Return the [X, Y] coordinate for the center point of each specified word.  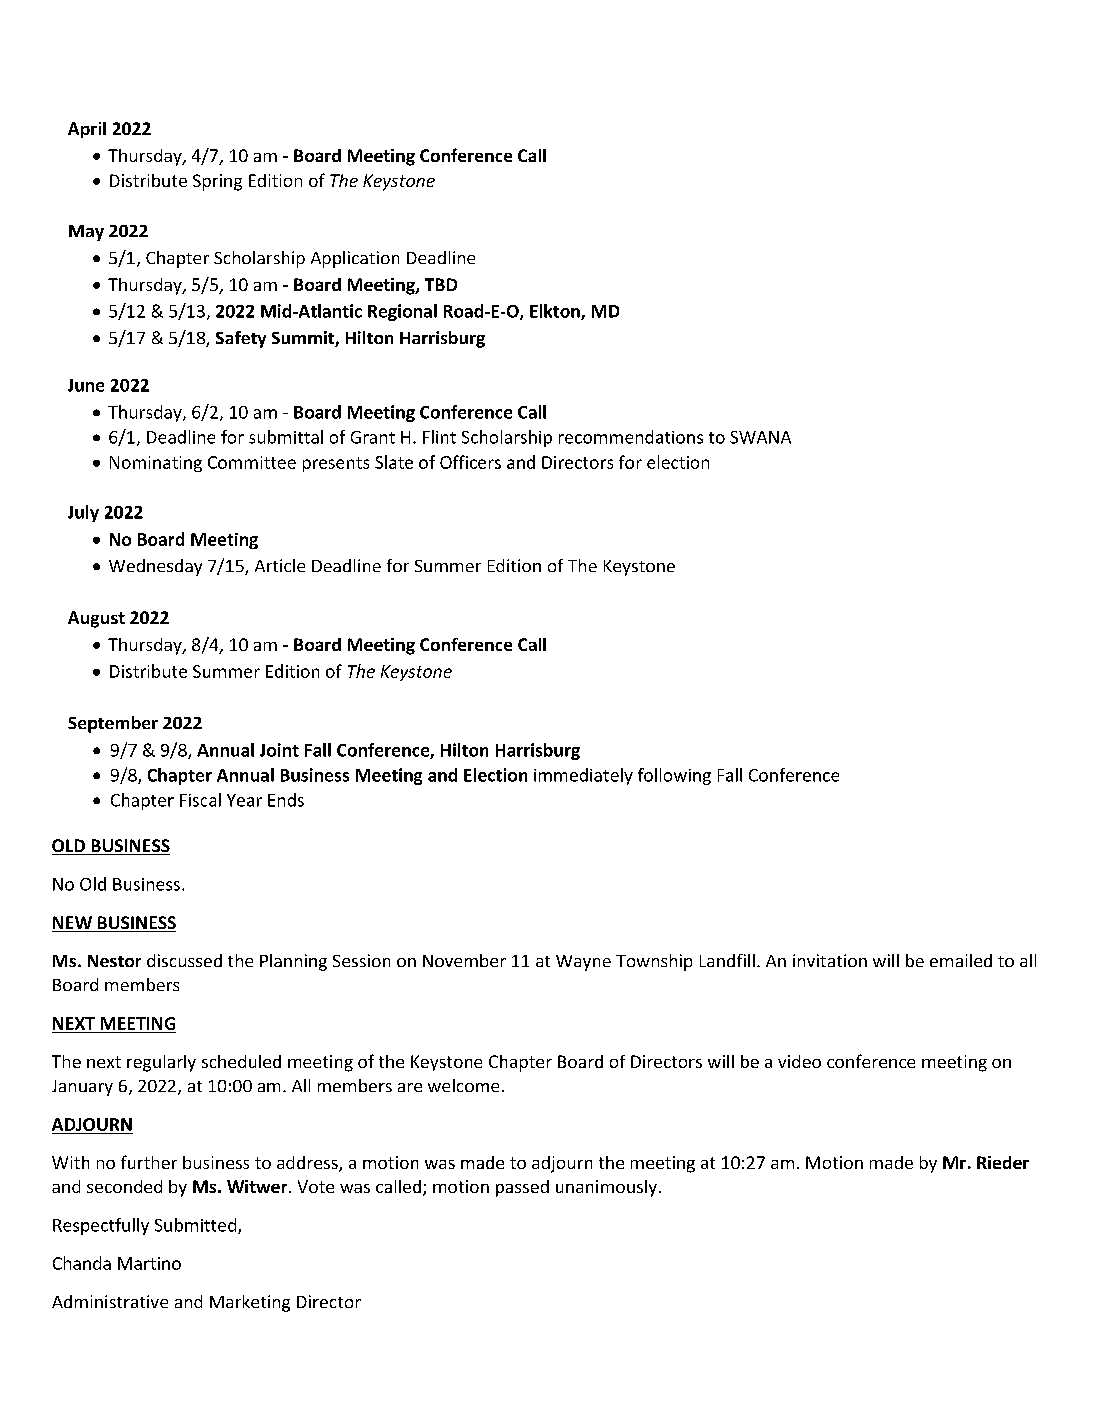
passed [522, 1188]
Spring [217, 182]
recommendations [631, 437]
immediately [583, 776]
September [113, 724]
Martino [149, 1263]
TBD [441, 284]
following [674, 776]
